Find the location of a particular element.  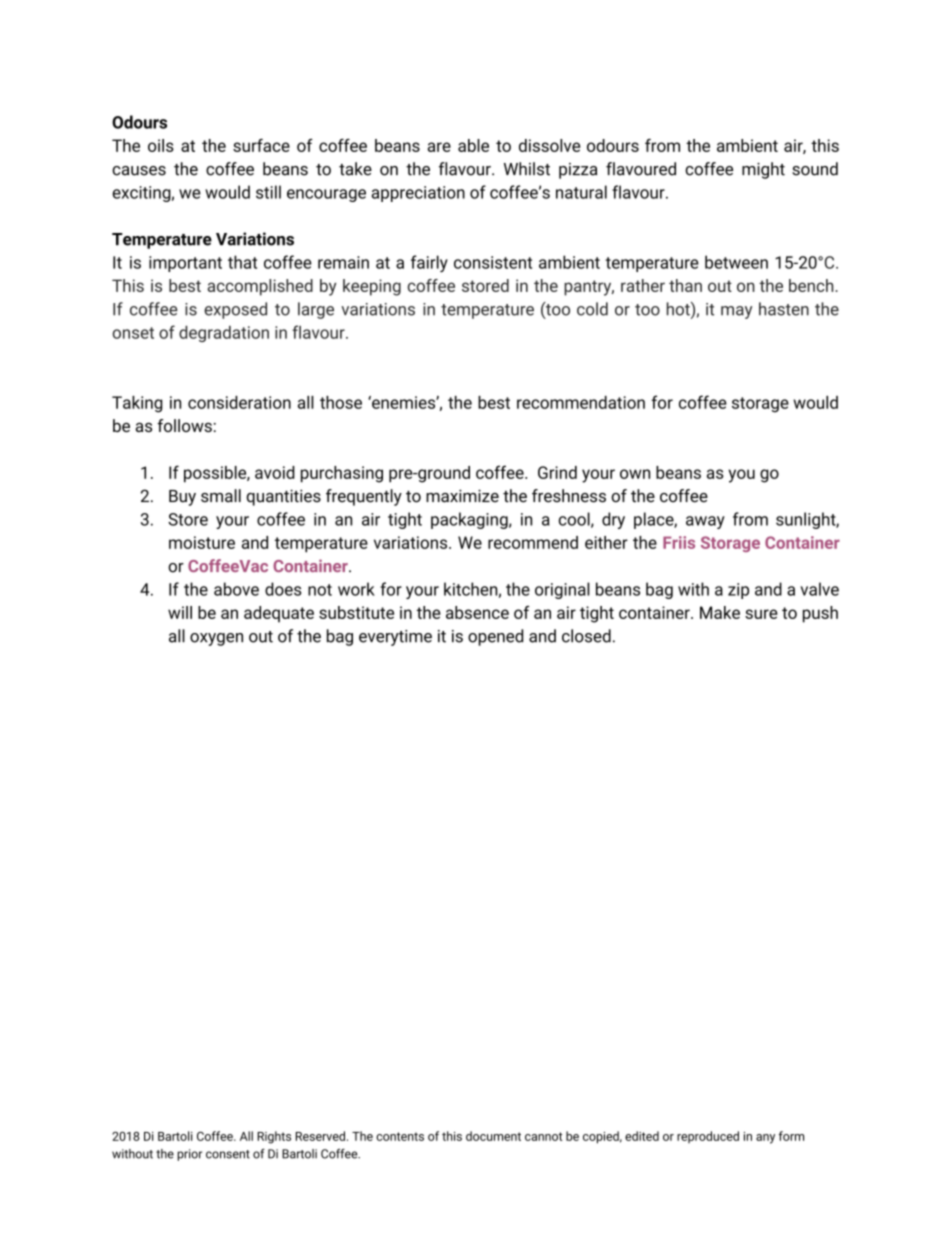

Make is located at coordinates (720, 612).
